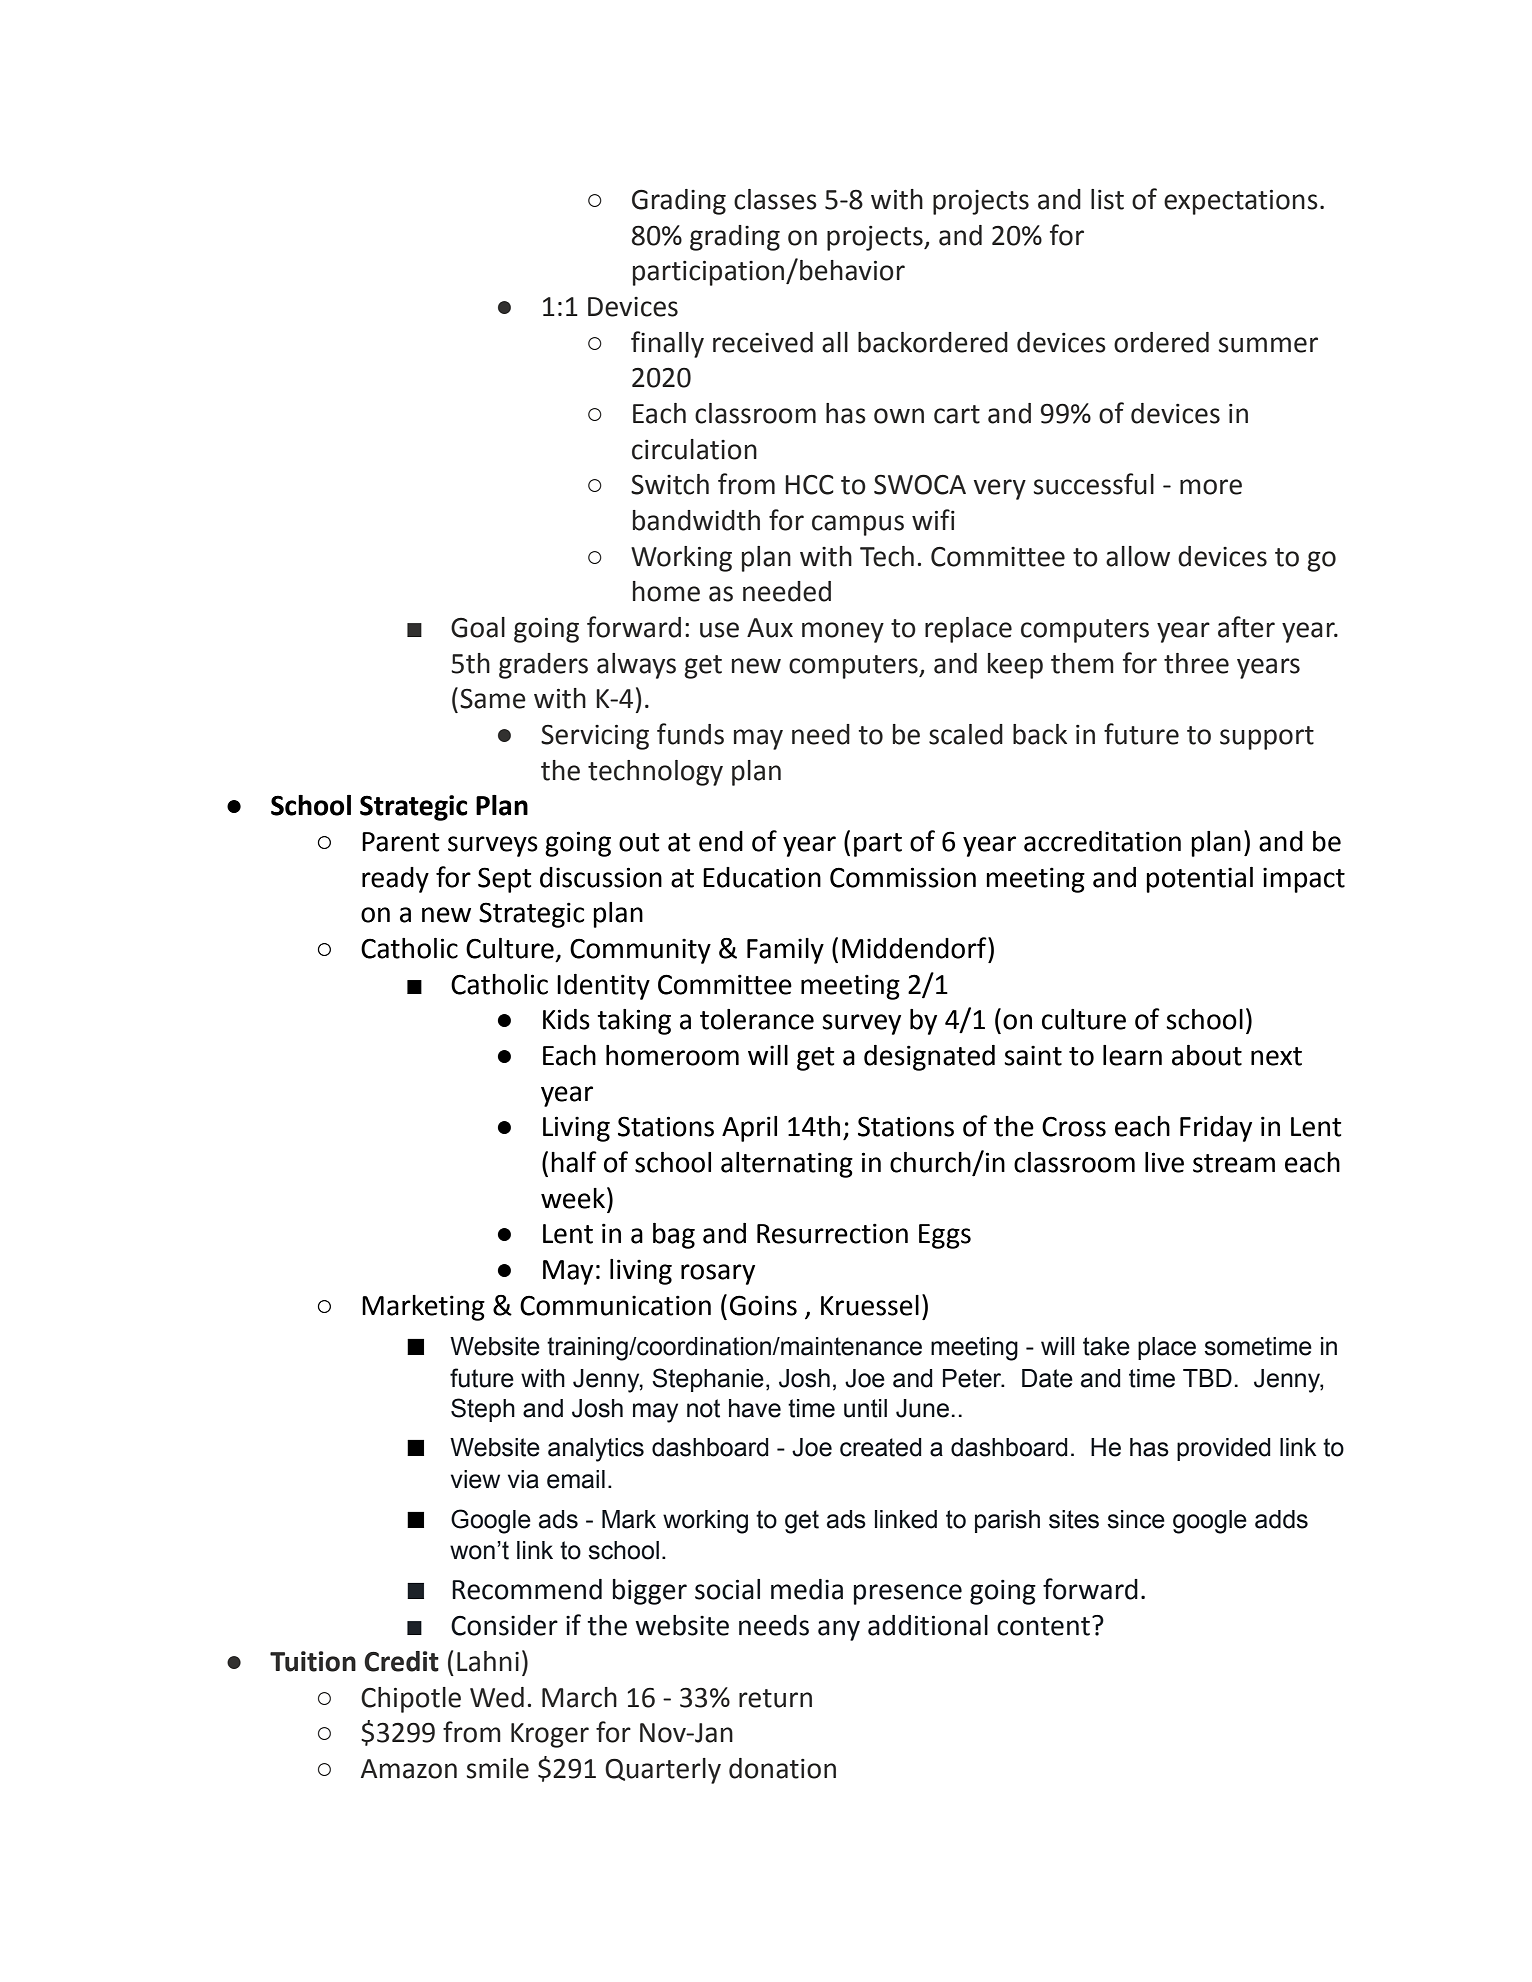  I want to click on classes, so click(775, 199).
